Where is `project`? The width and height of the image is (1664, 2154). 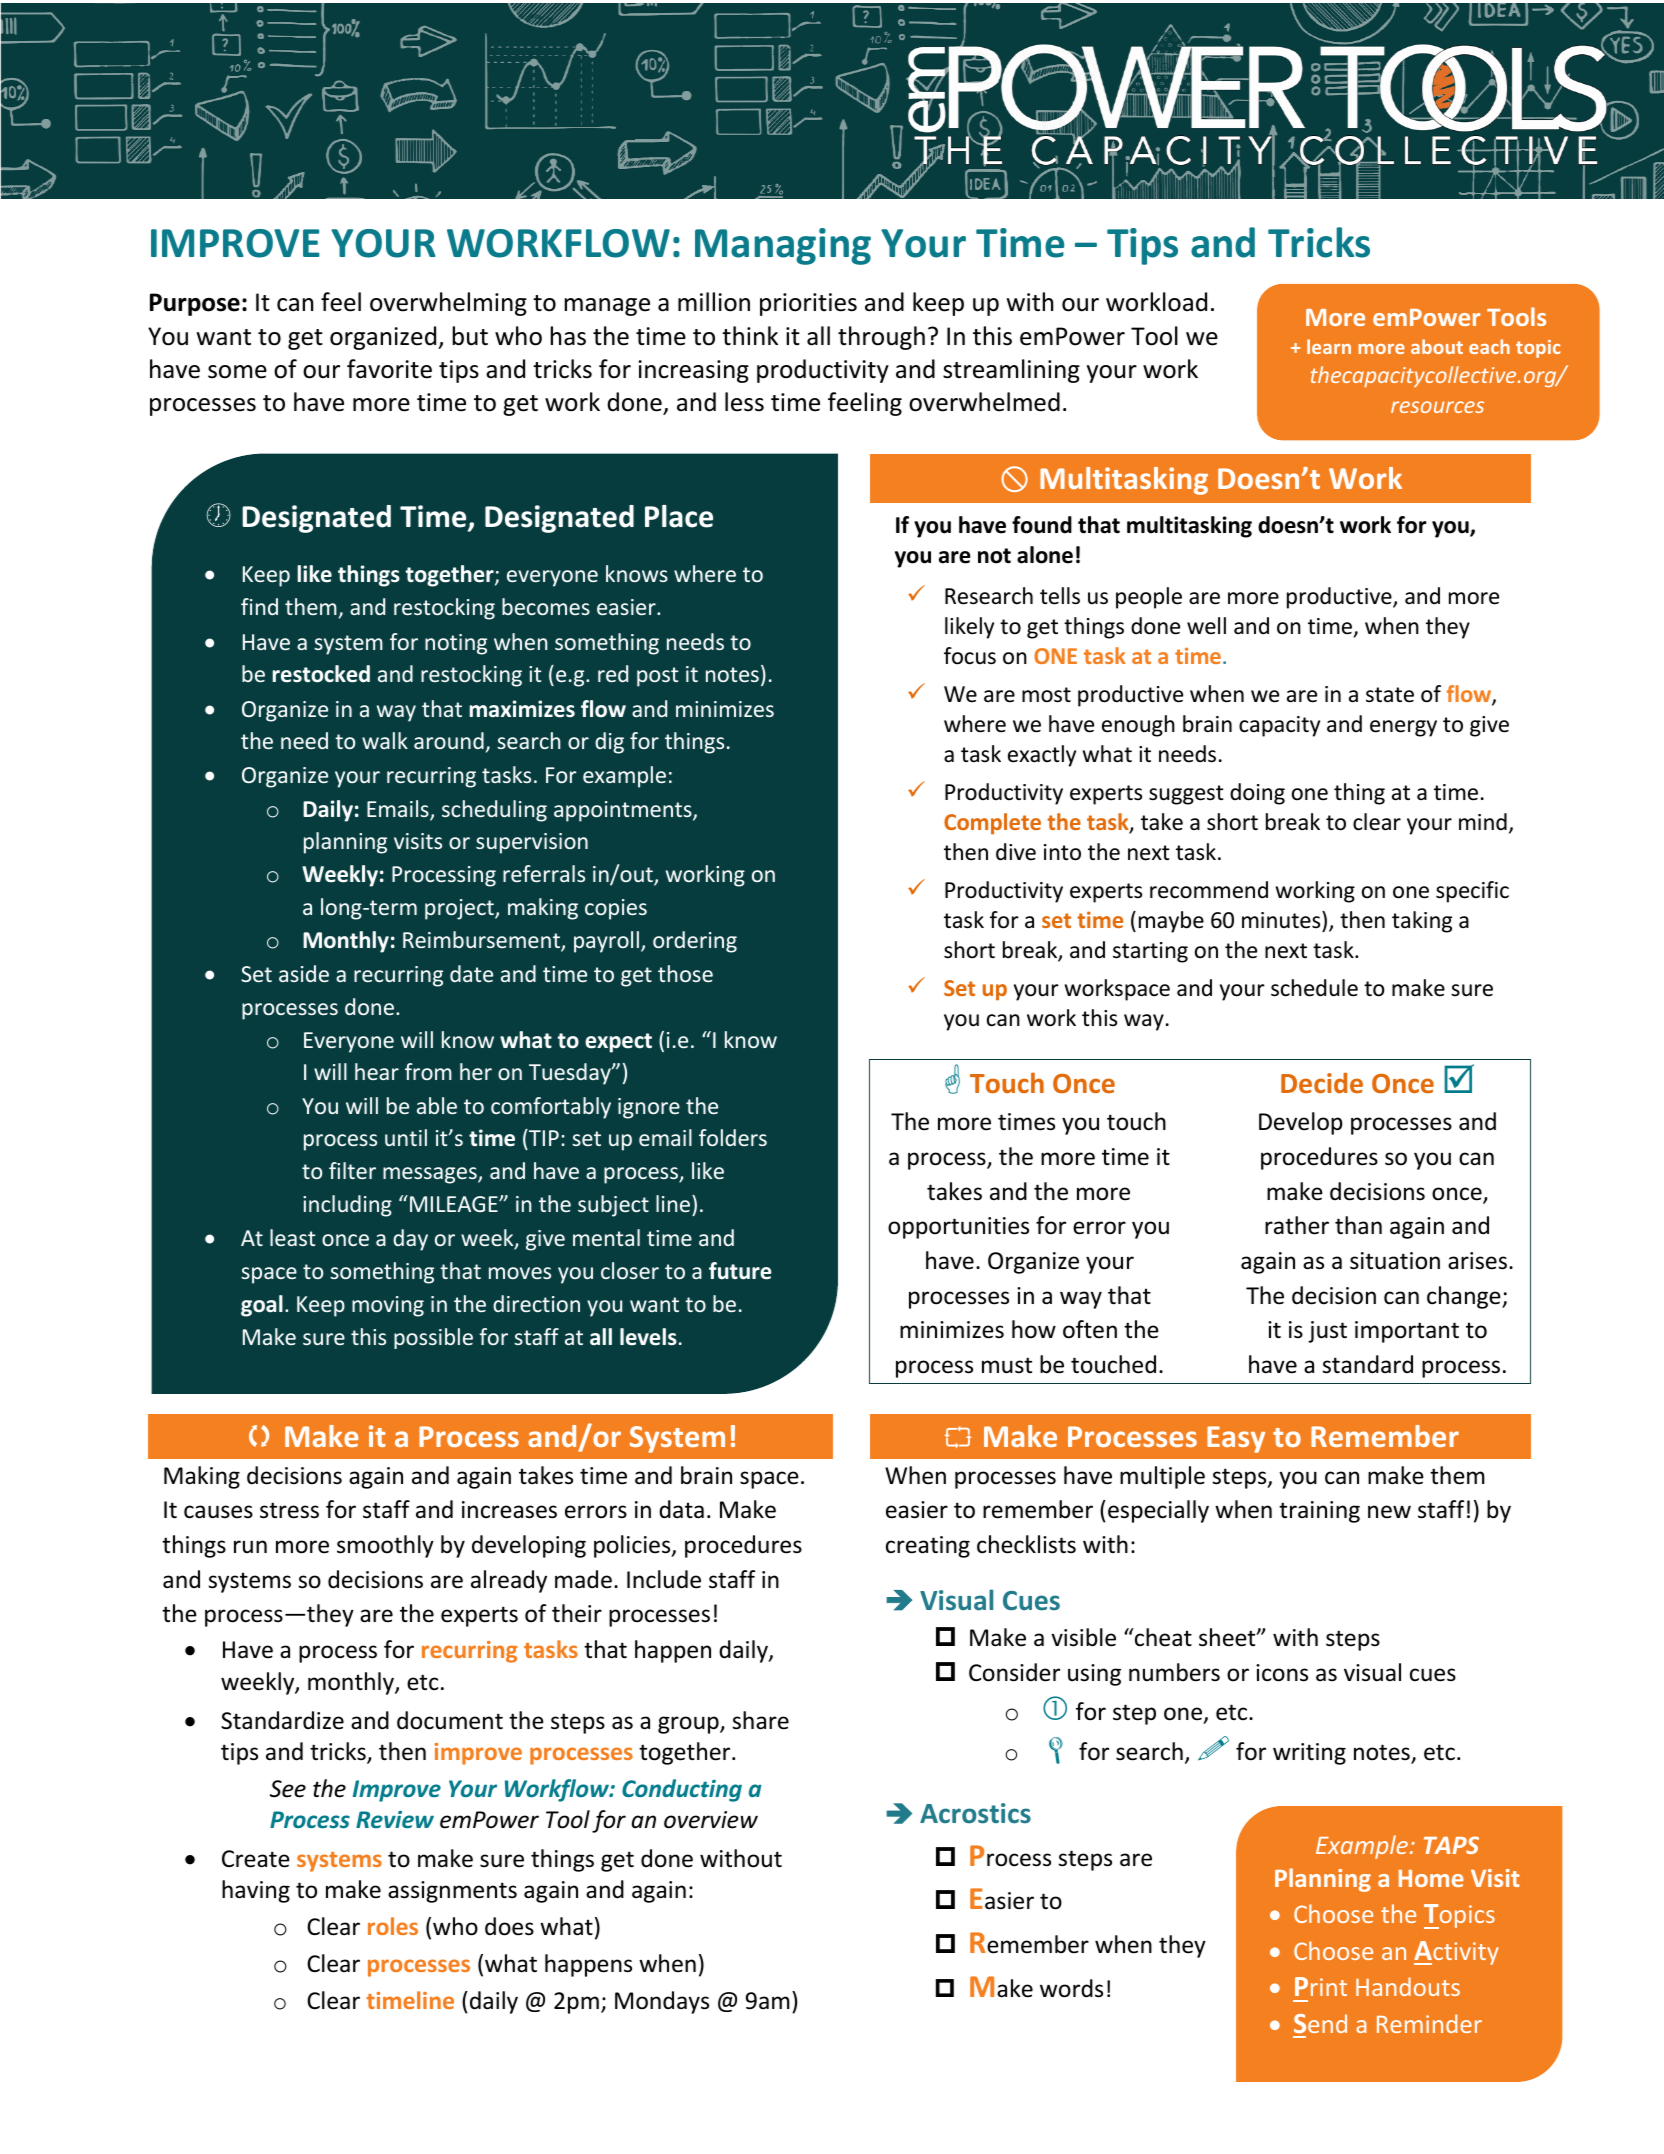
project is located at coordinates (460, 909).
